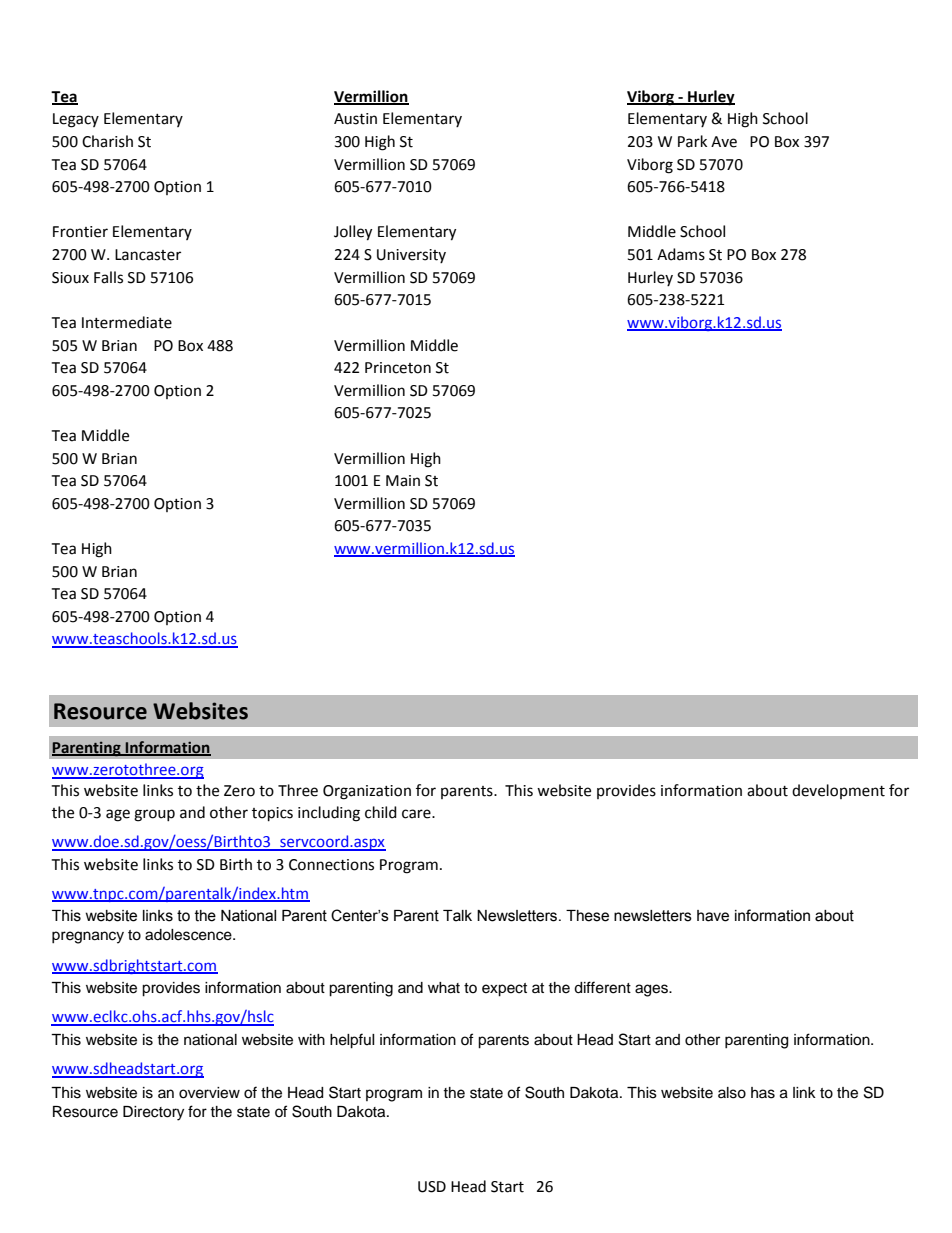 The image size is (952, 1233). Describe the element at coordinates (153, 1113) in the screenshot. I see `Directory` at that location.
